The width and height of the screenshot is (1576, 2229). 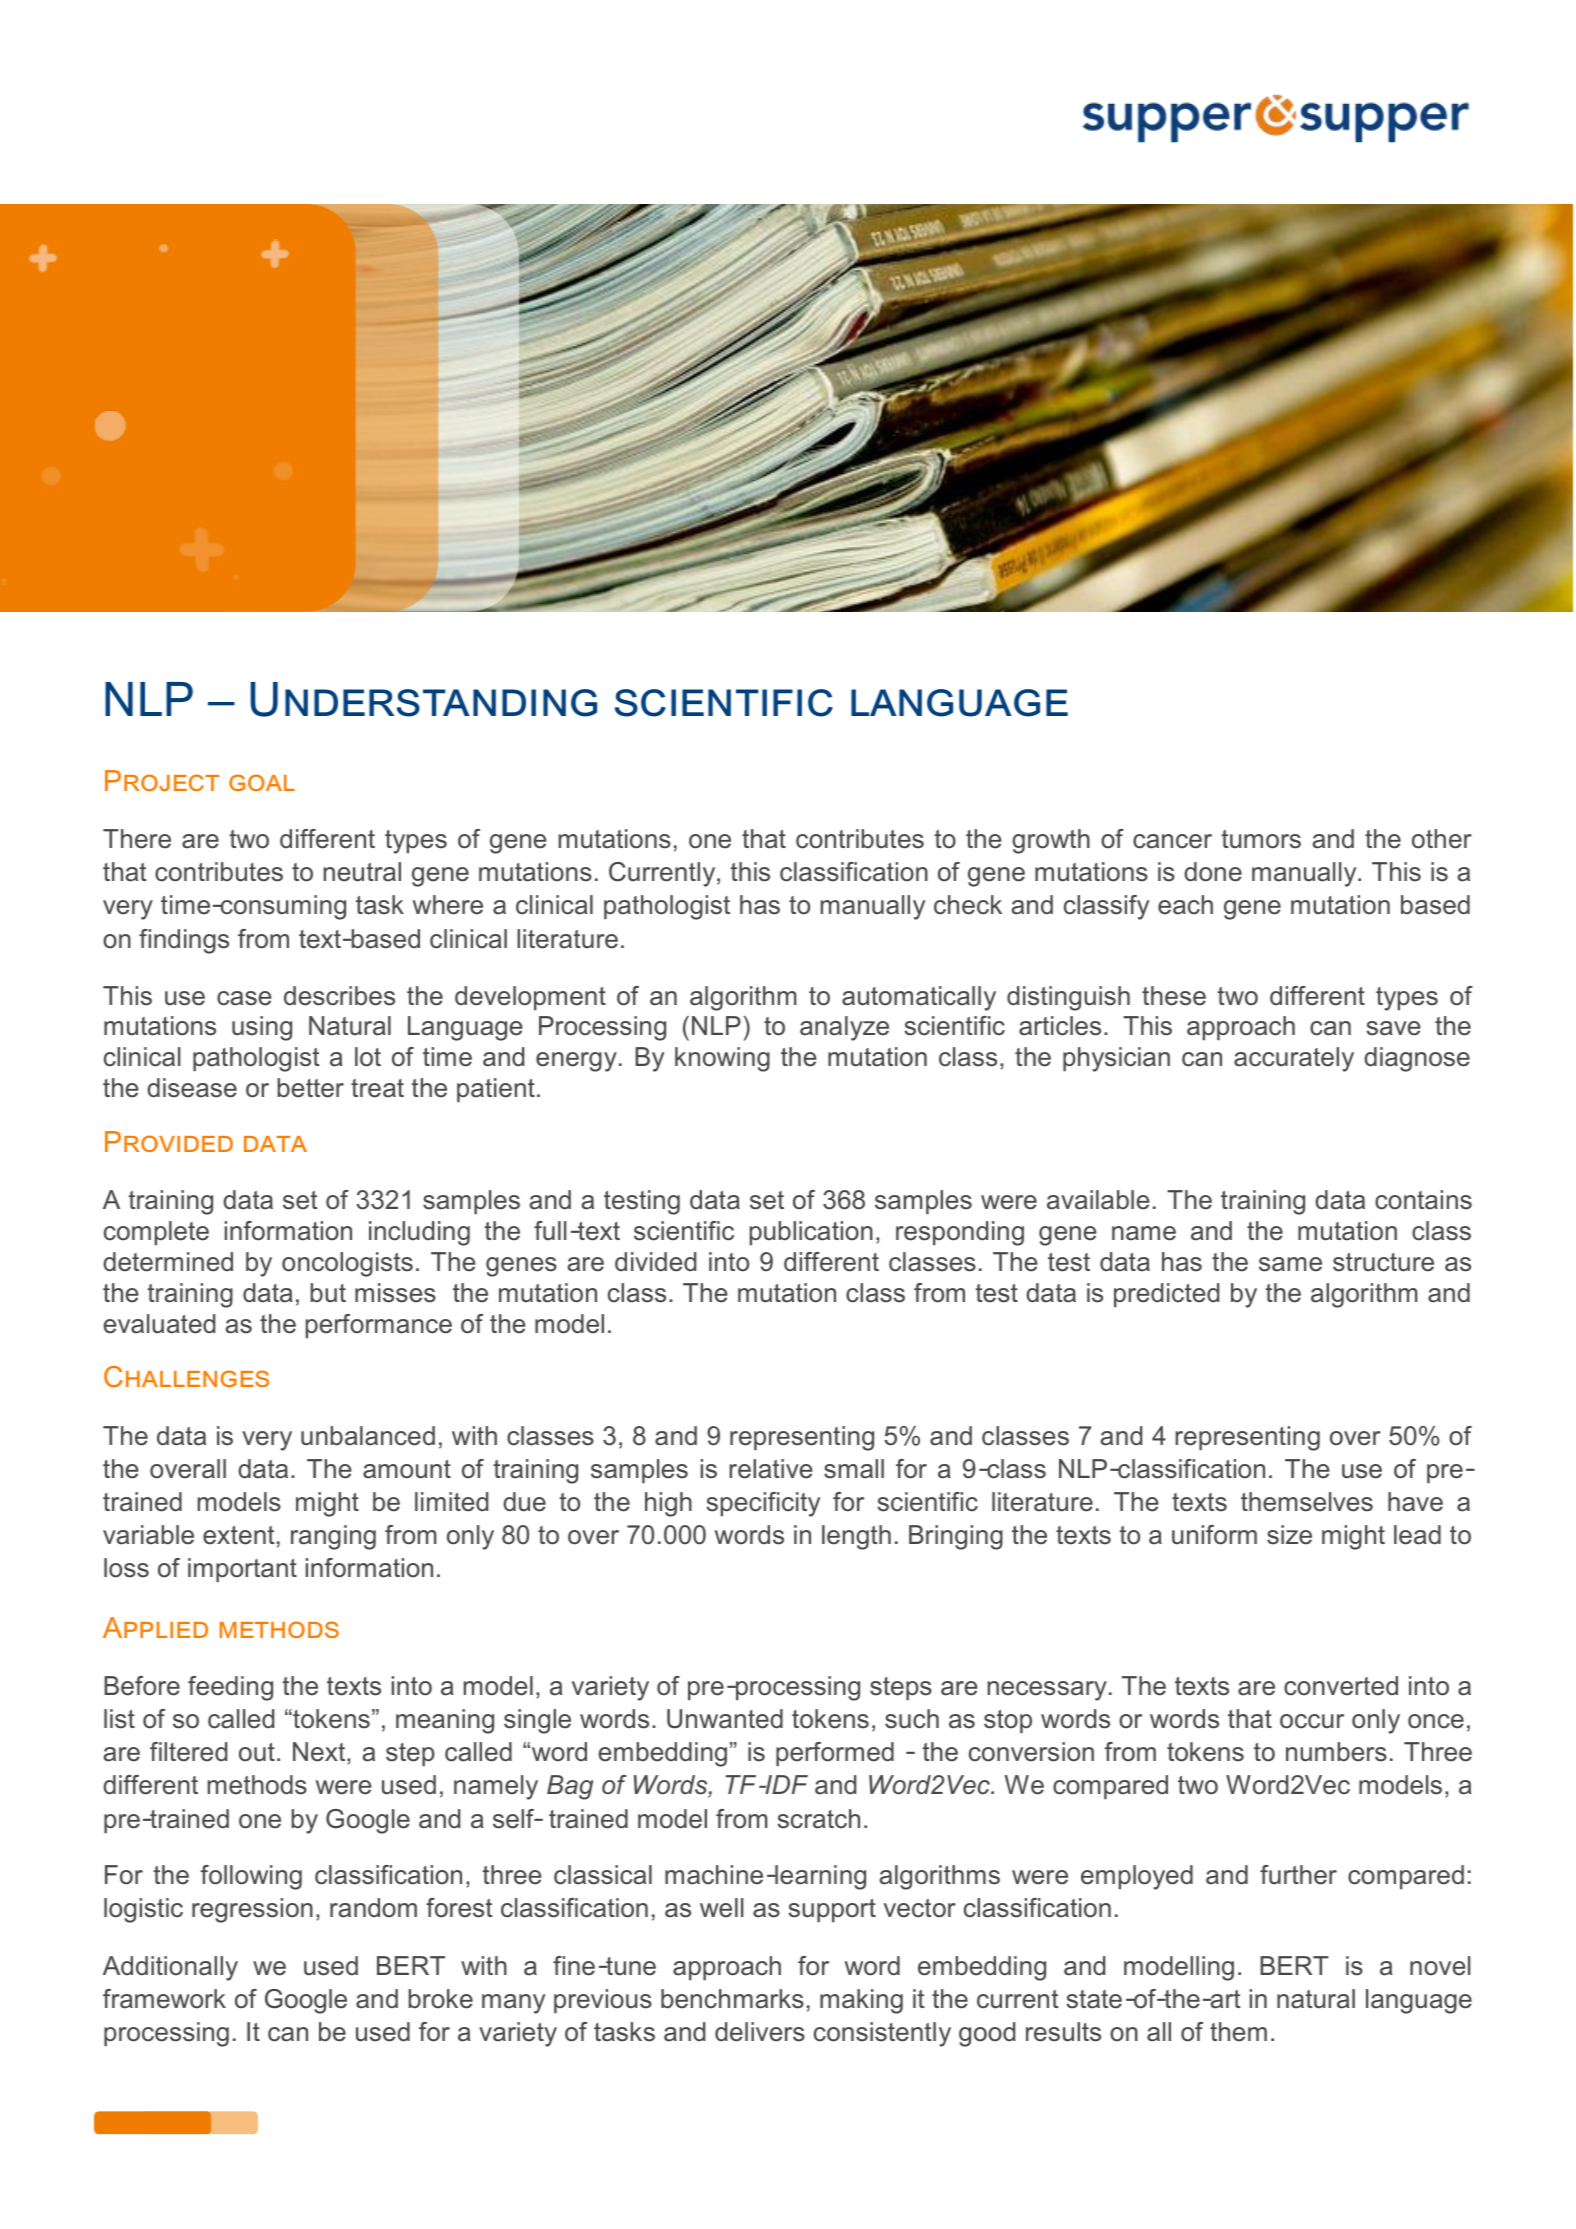 What do you see at coordinates (164, 1999) in the screenshot?
I see `framework` at bounding box center [164, 1999].
